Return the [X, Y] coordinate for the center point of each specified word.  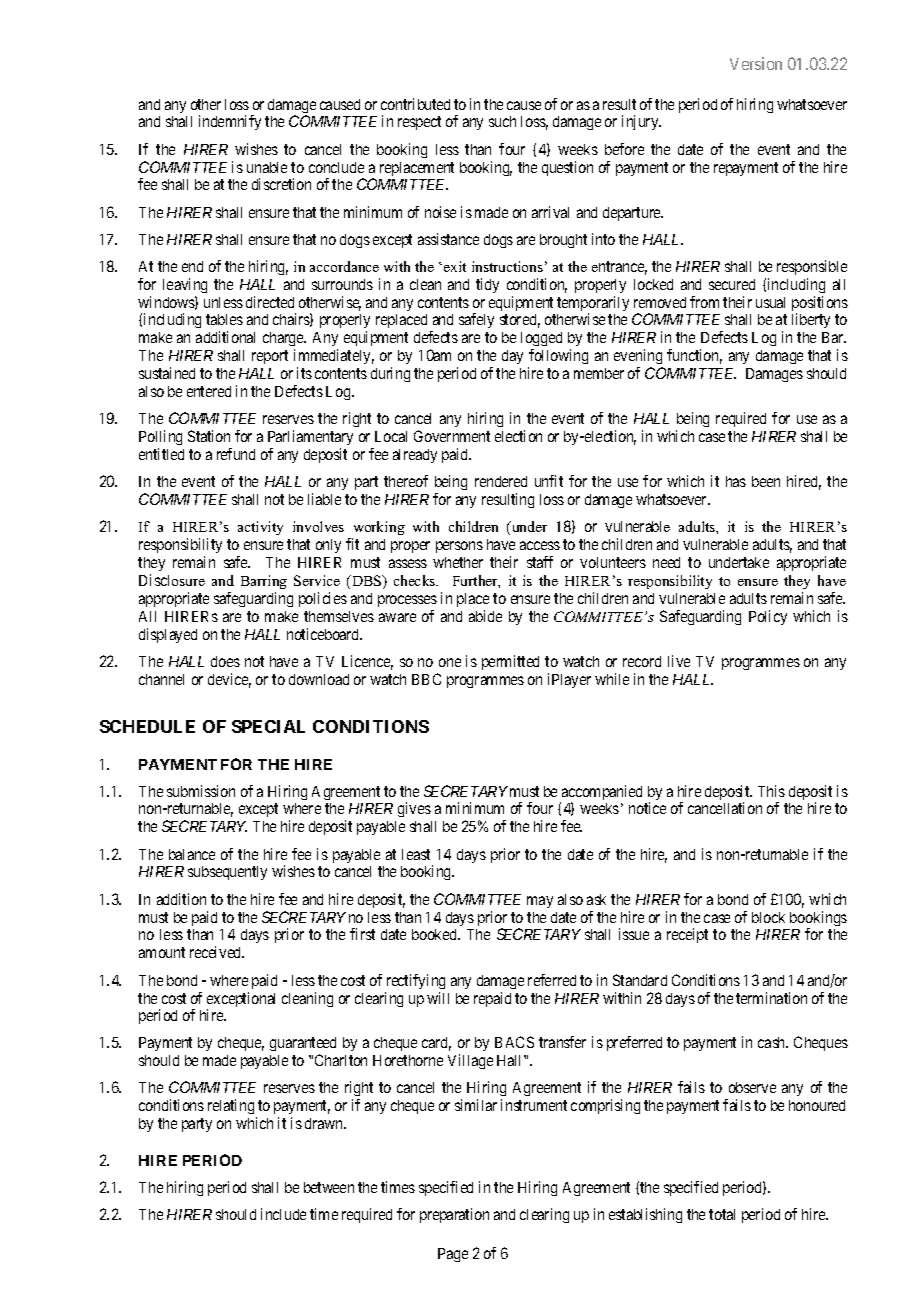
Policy [768, 617]
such [502, 121]
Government [452, 436]
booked [436, 934]
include [283, 1214]
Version [756, 63]
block [768, 917]
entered [209, 391]
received [217, 952]
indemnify [230, 122]
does [225, 661]
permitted [510, 662]
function [694, 356]
